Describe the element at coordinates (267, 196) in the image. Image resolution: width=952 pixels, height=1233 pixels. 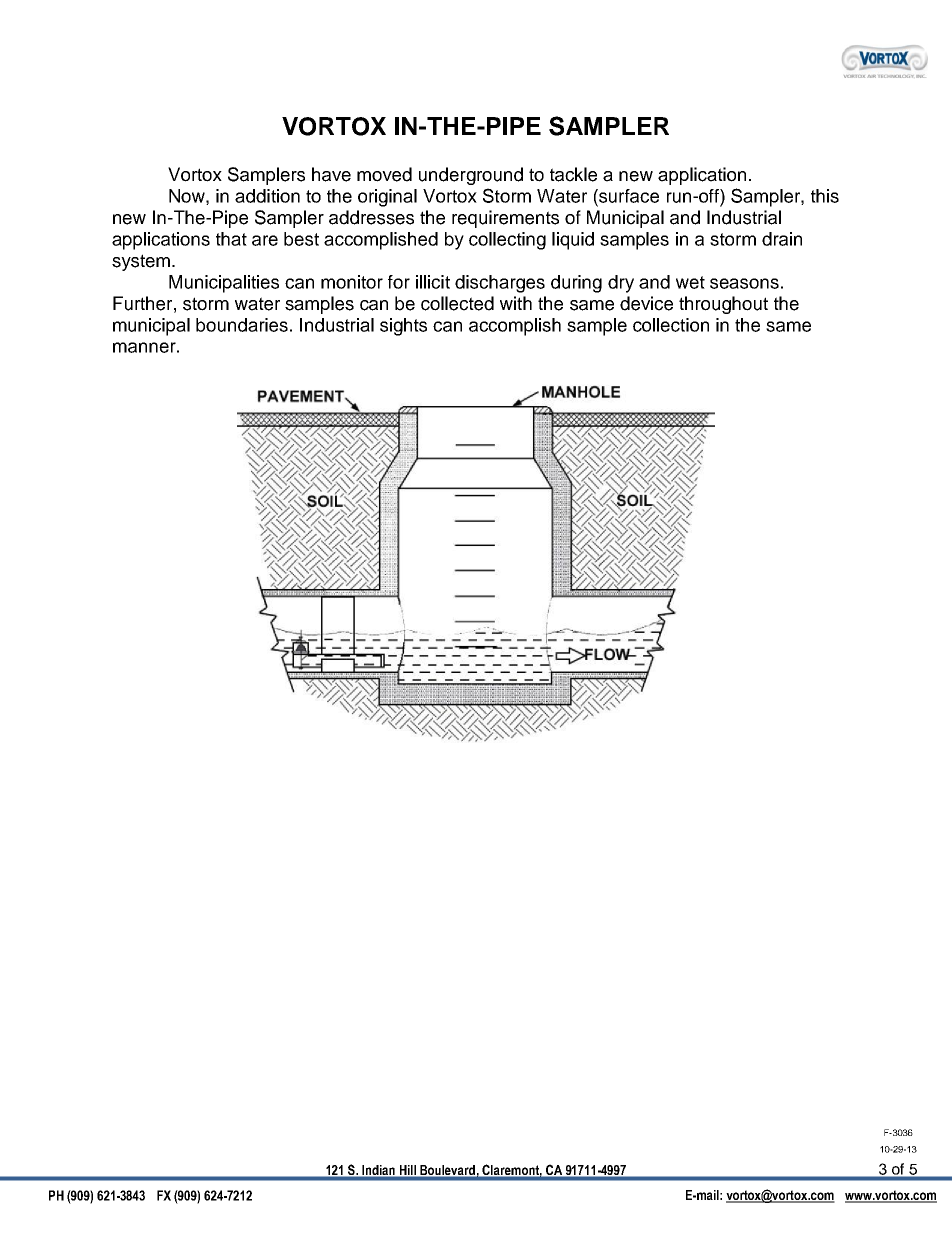
I see `addition` at that location.
